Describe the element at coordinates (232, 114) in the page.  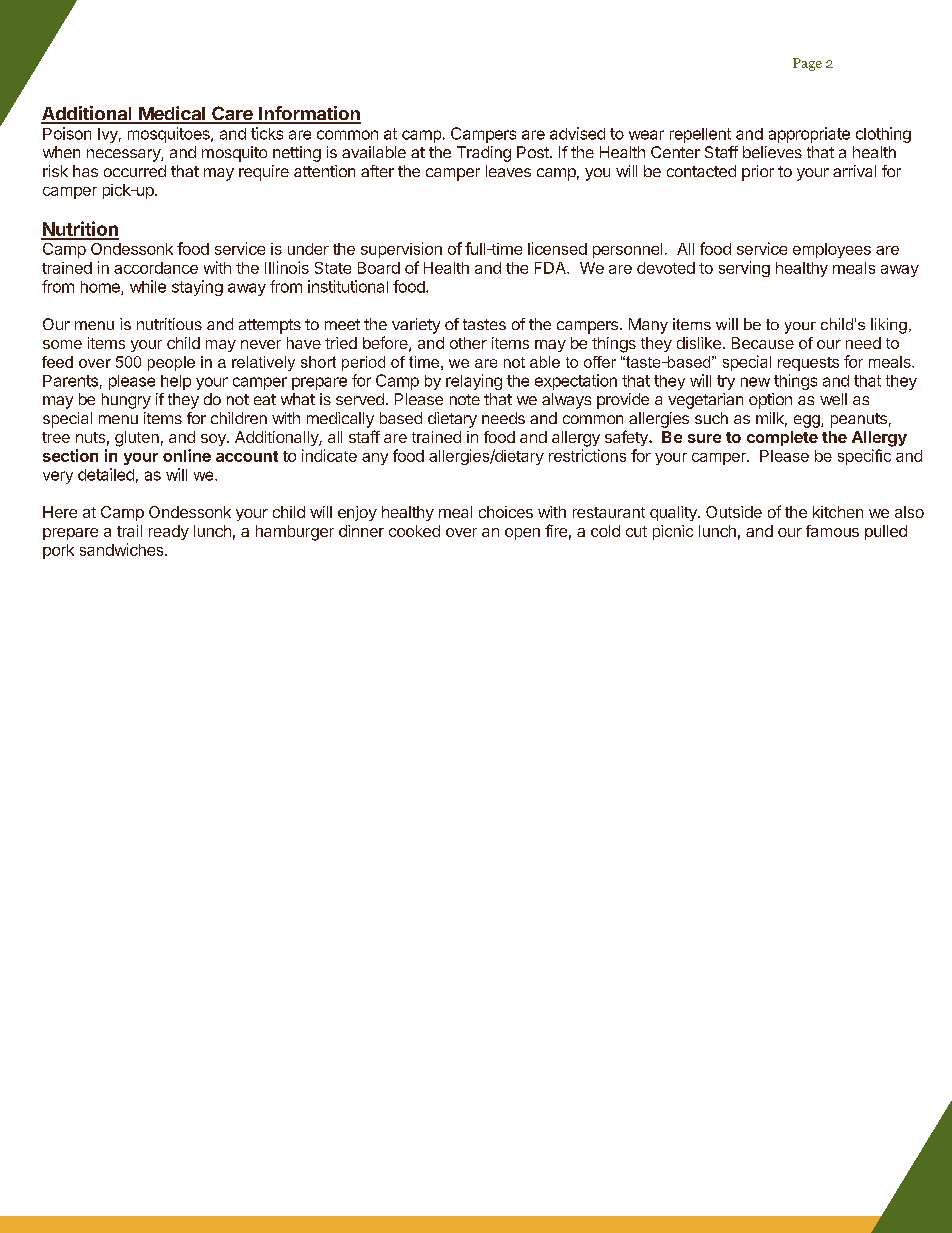
I see `Care` at that location.
